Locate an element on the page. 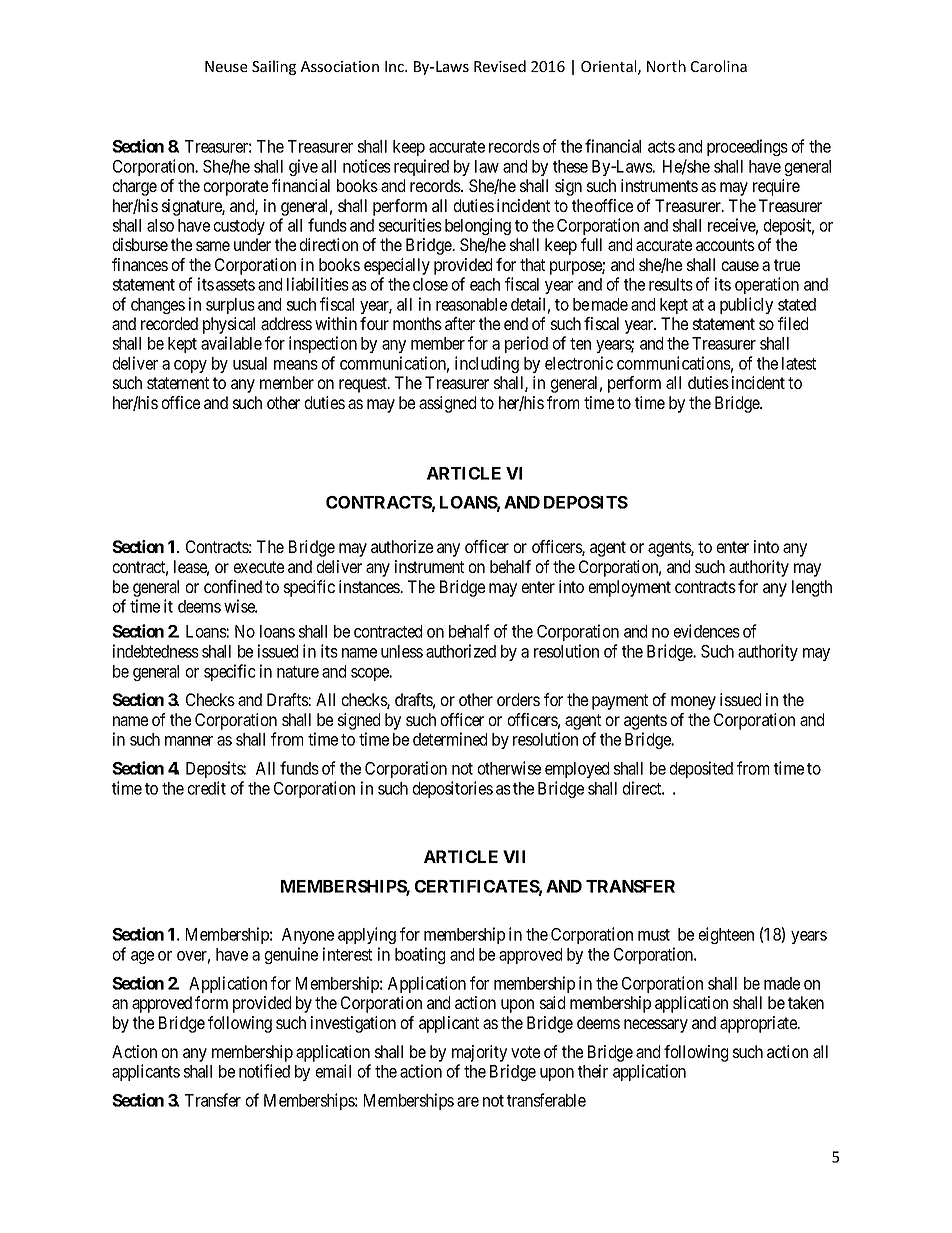  manner is located at coordinates (189, 741).
